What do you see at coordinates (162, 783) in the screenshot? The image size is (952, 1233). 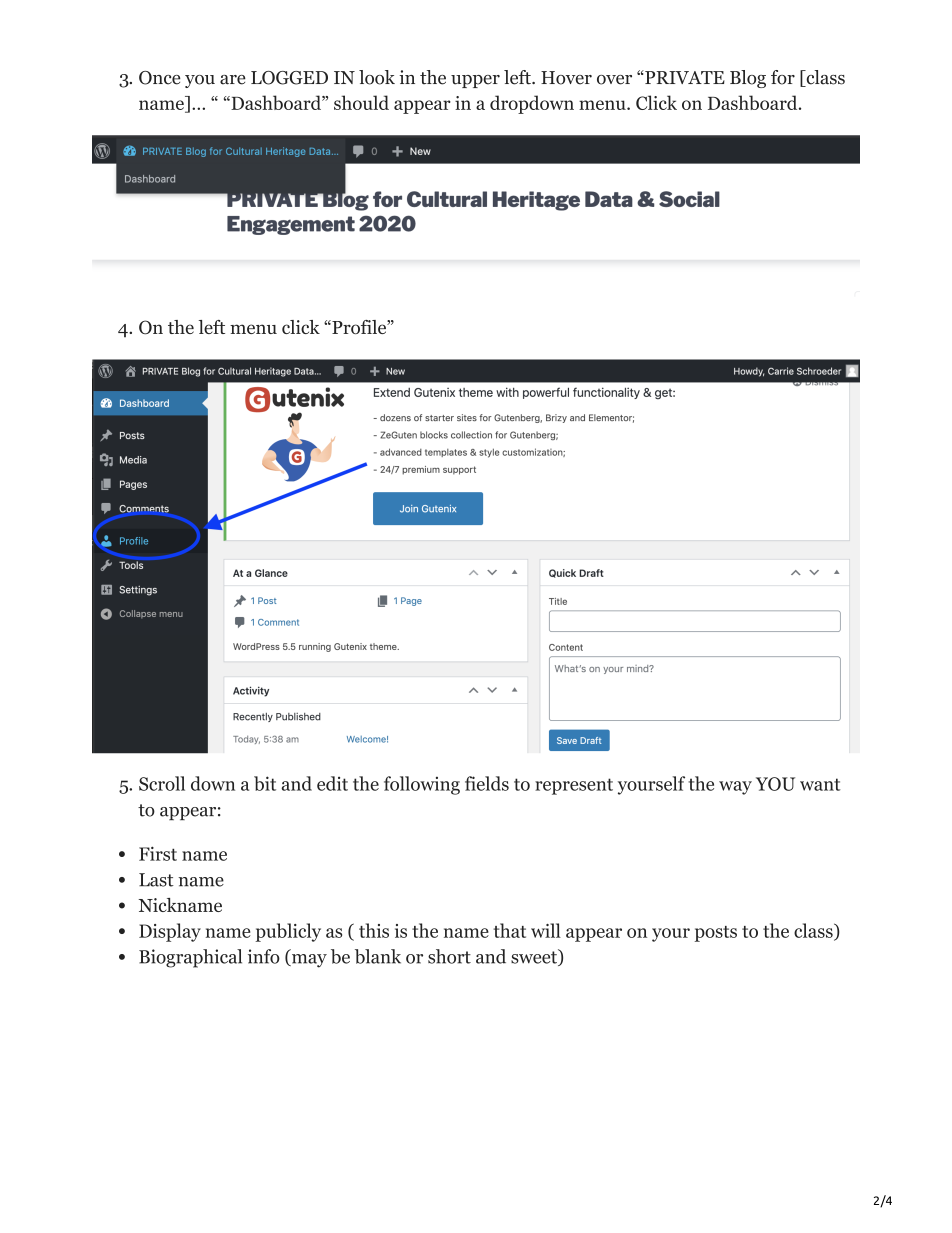 I see `Scroll` at bounding box center [162, 783].
